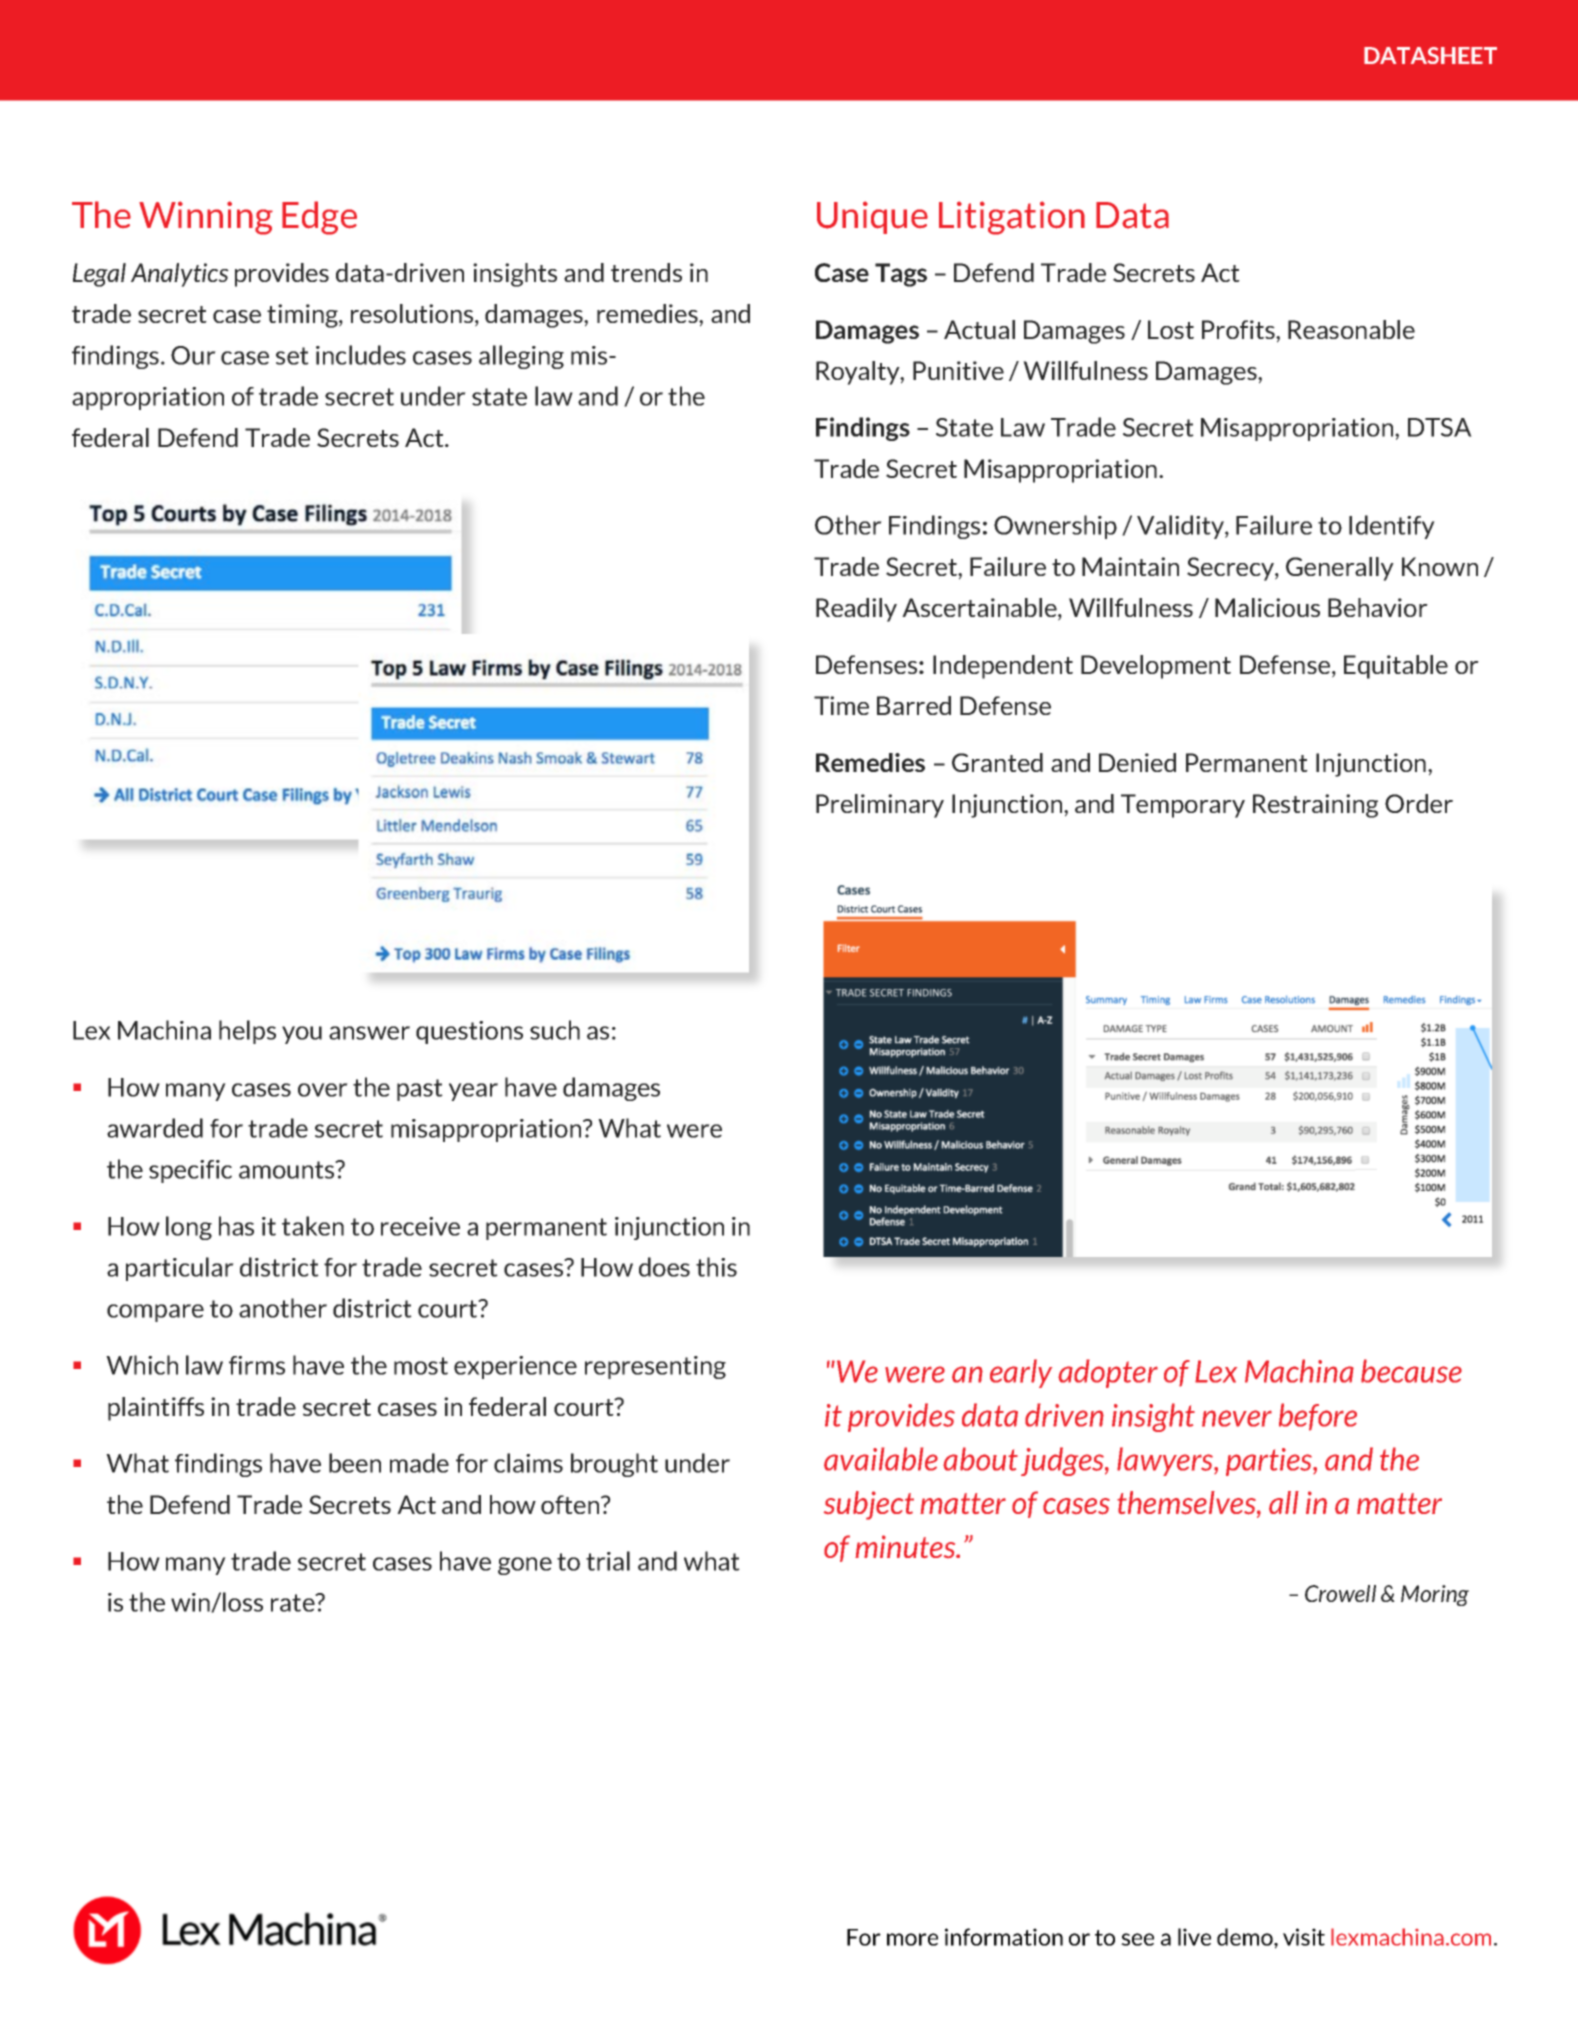 The height and width of the screenshot is (2041, 1578). Describe the element at coordinates (1267, 607) in the screenshot. I see `Malicious` at that location.
